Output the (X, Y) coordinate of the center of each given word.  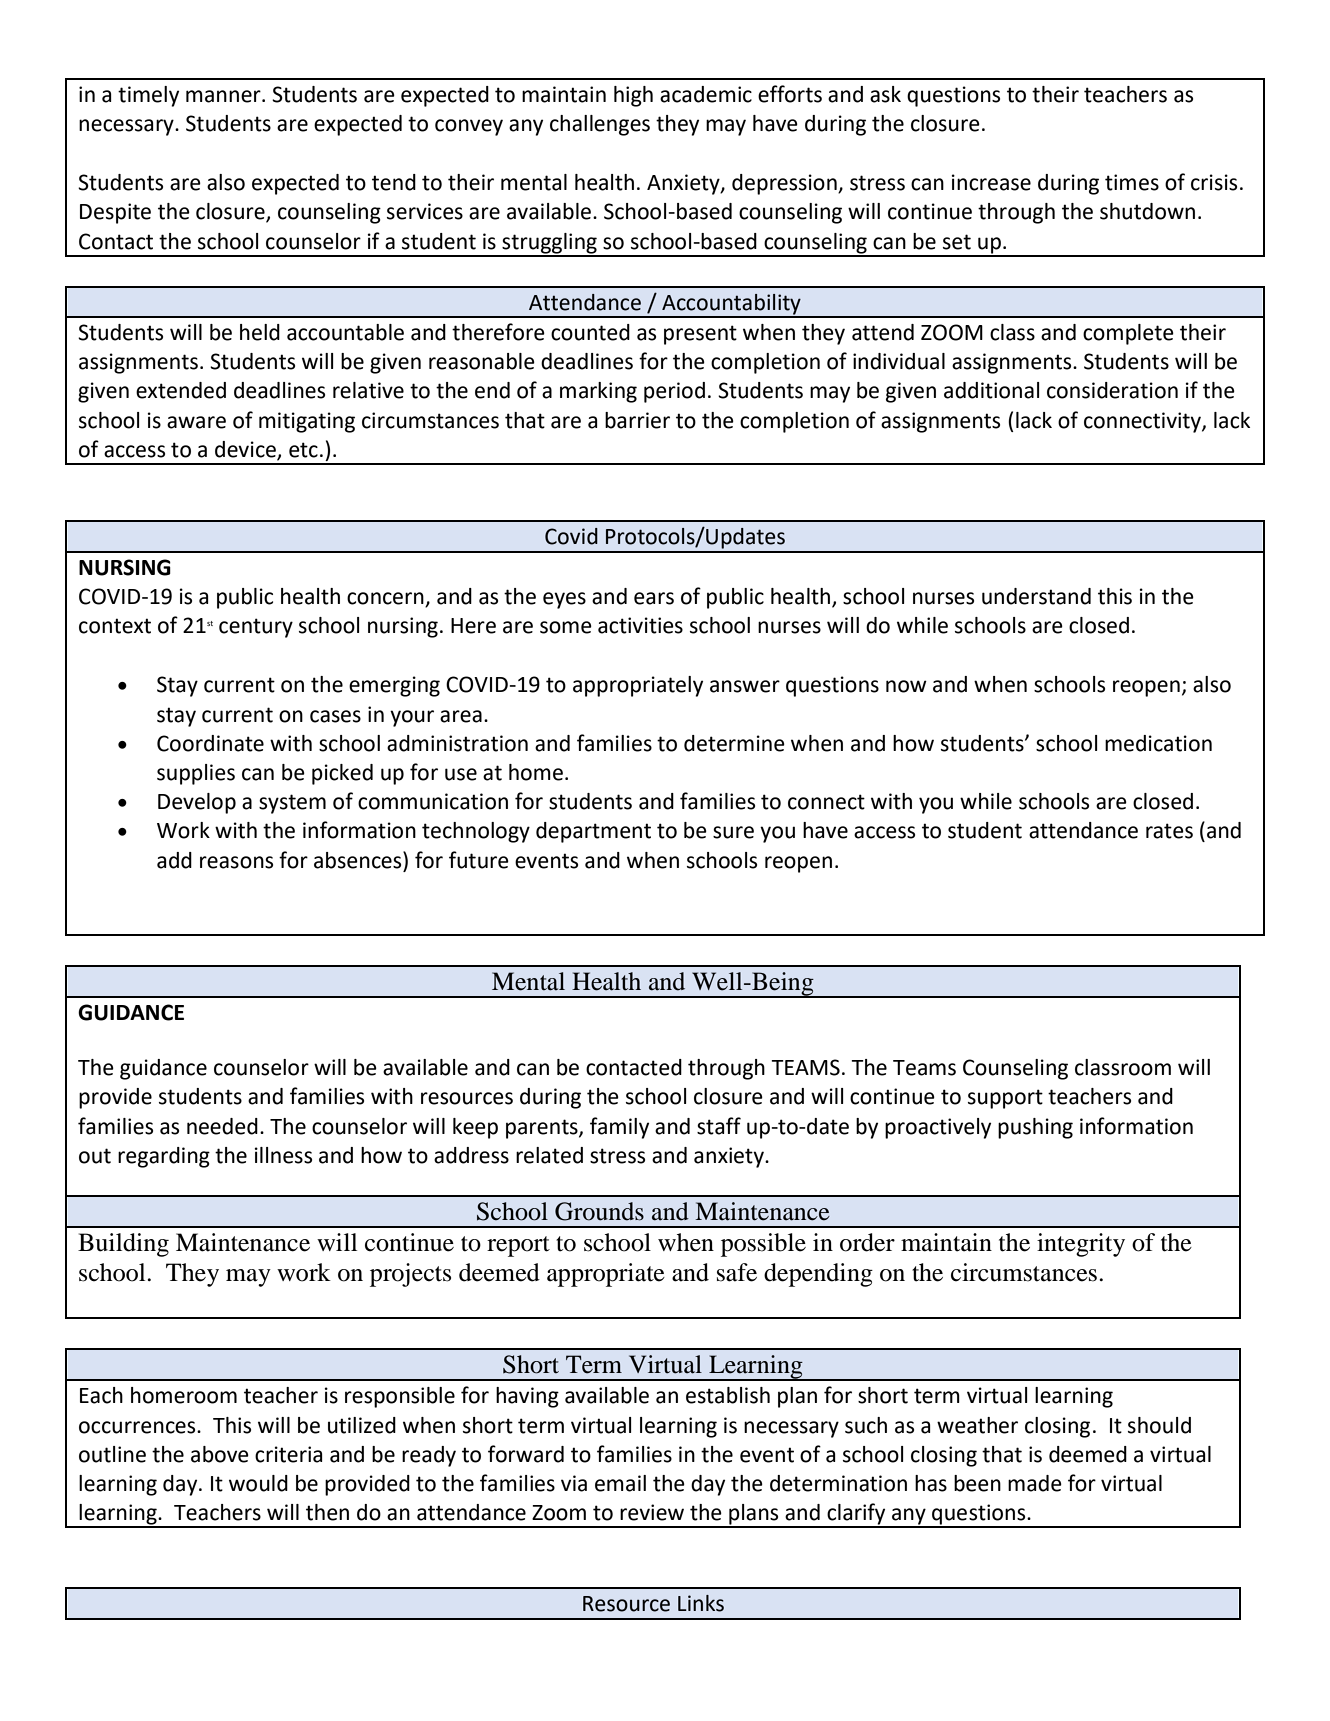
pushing (1035, 1128)
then (327, 1512)
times (1132, 182)
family (619, 1128)
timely (148, 96)
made (1035, 1483)
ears (654, 598)
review (652, 1512)
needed (222, 1126)
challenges (600, 125)
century (256, 628)
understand (1036, 596)
